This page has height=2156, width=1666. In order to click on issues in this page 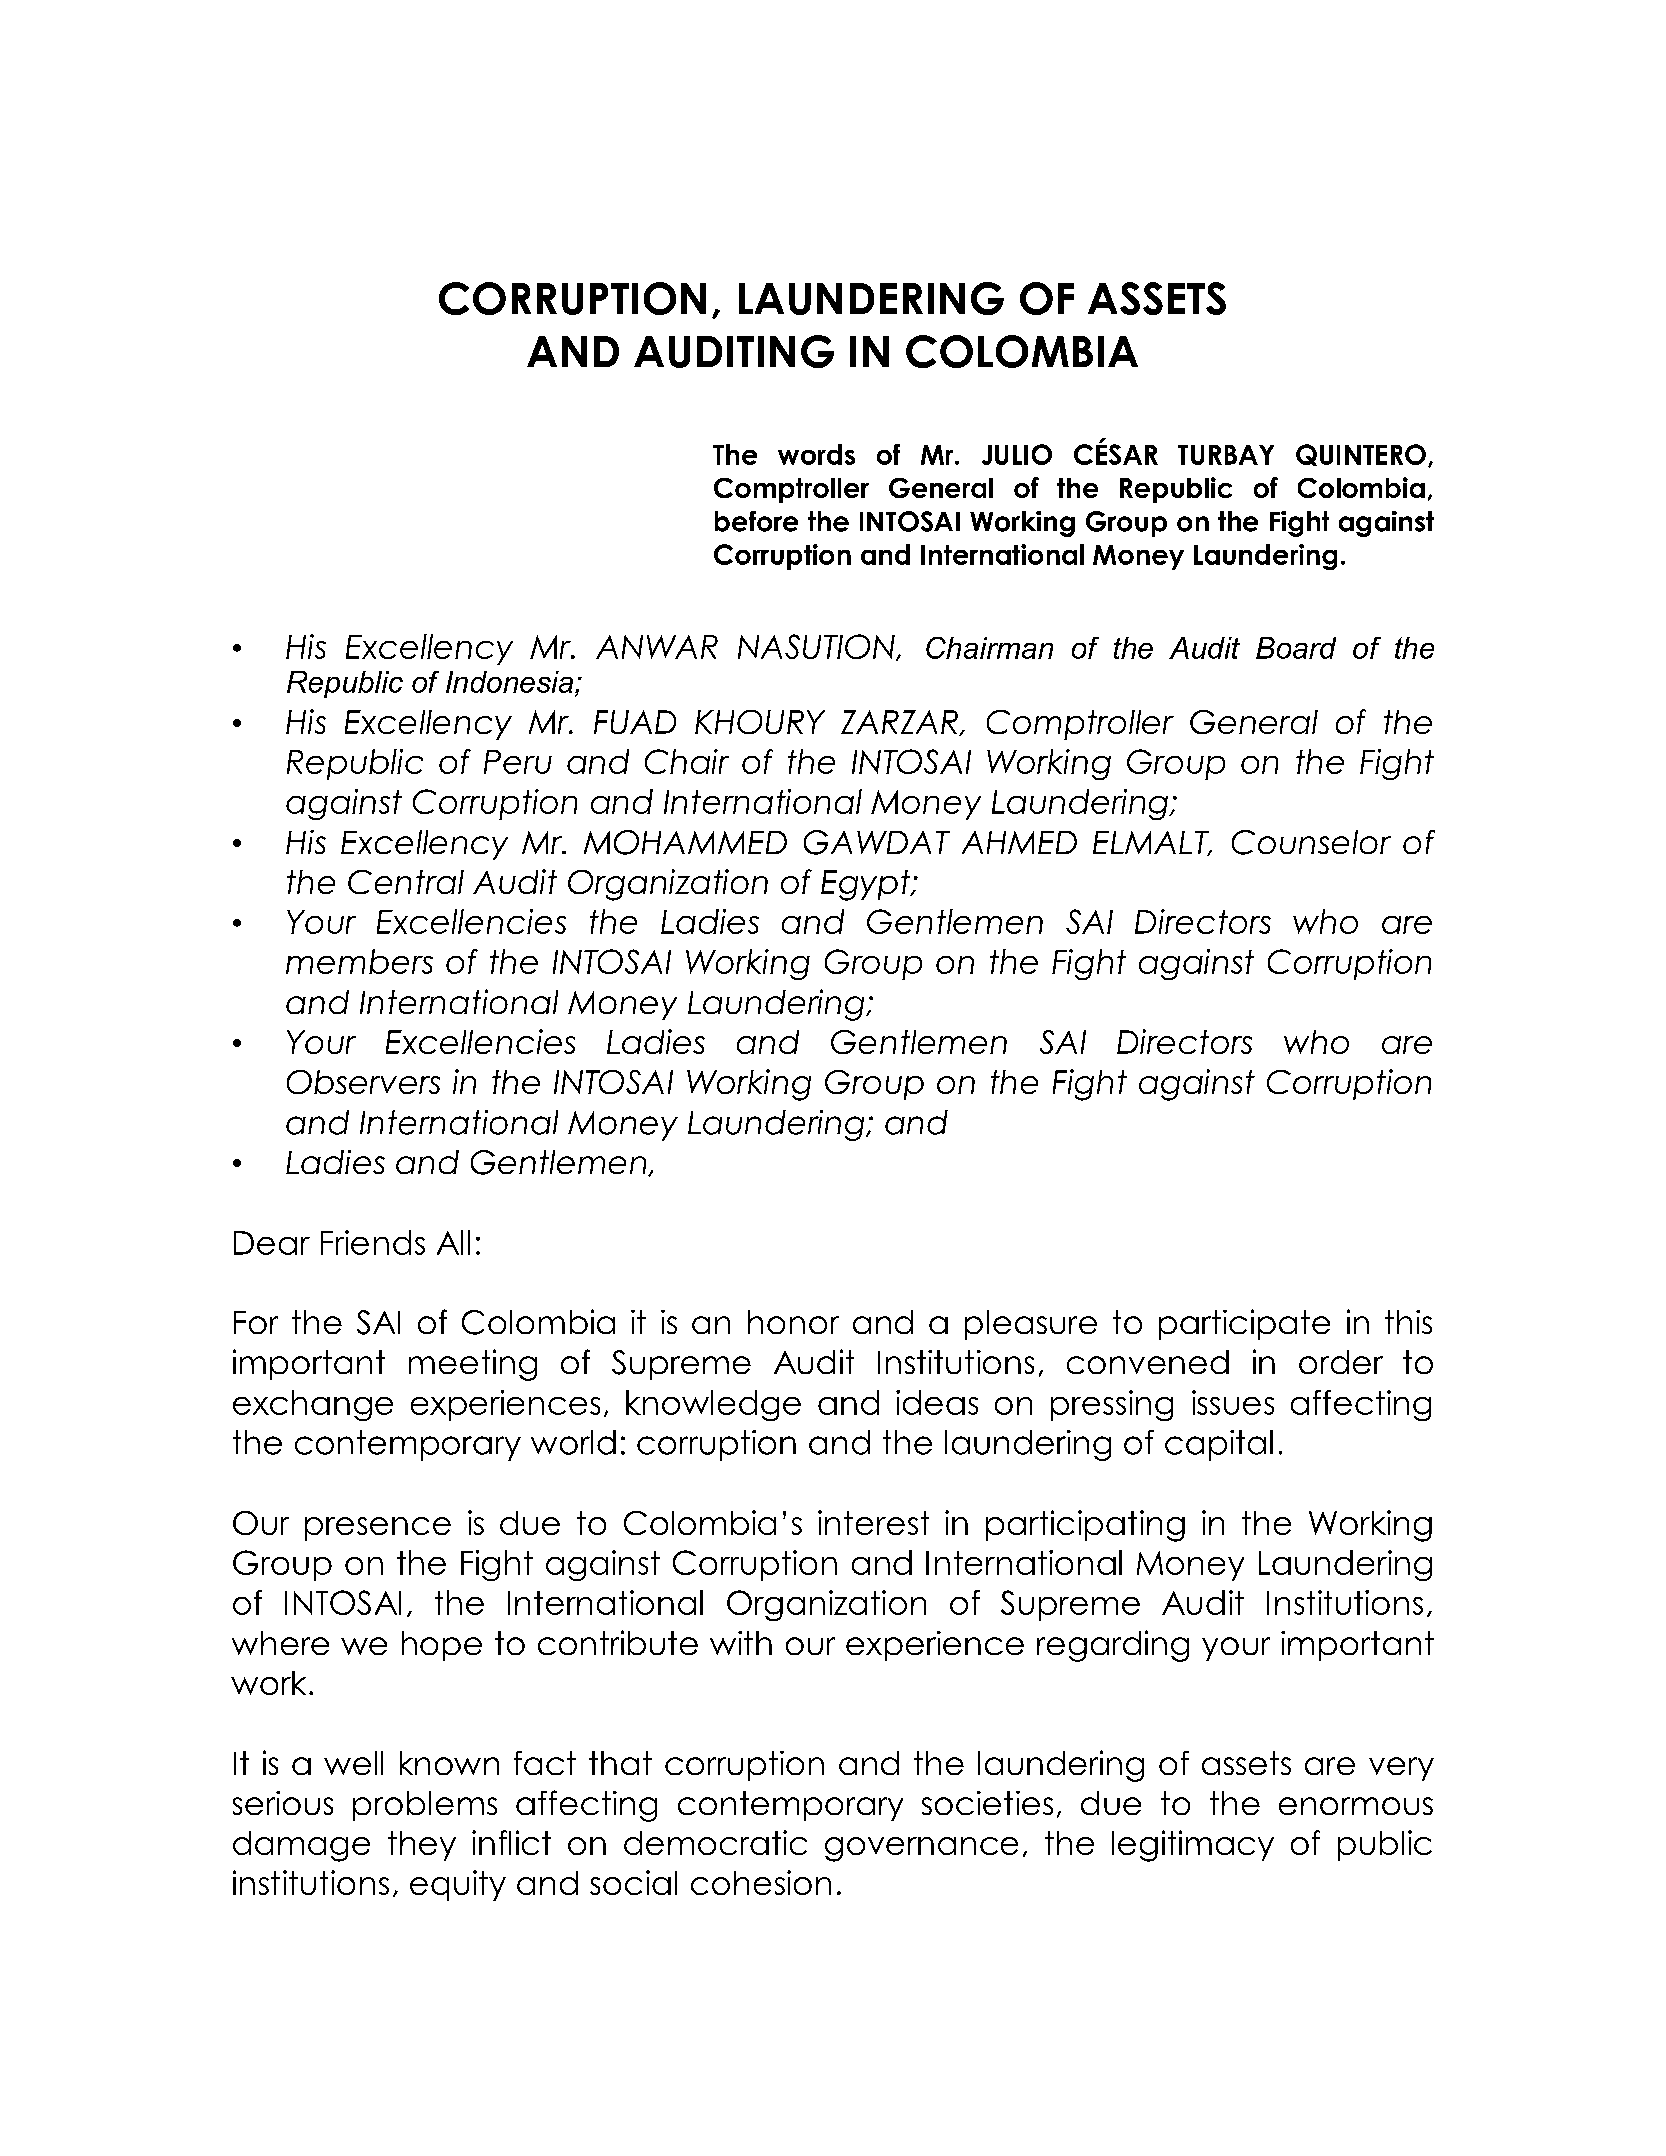, I will do `click(1233, 1402)`.
